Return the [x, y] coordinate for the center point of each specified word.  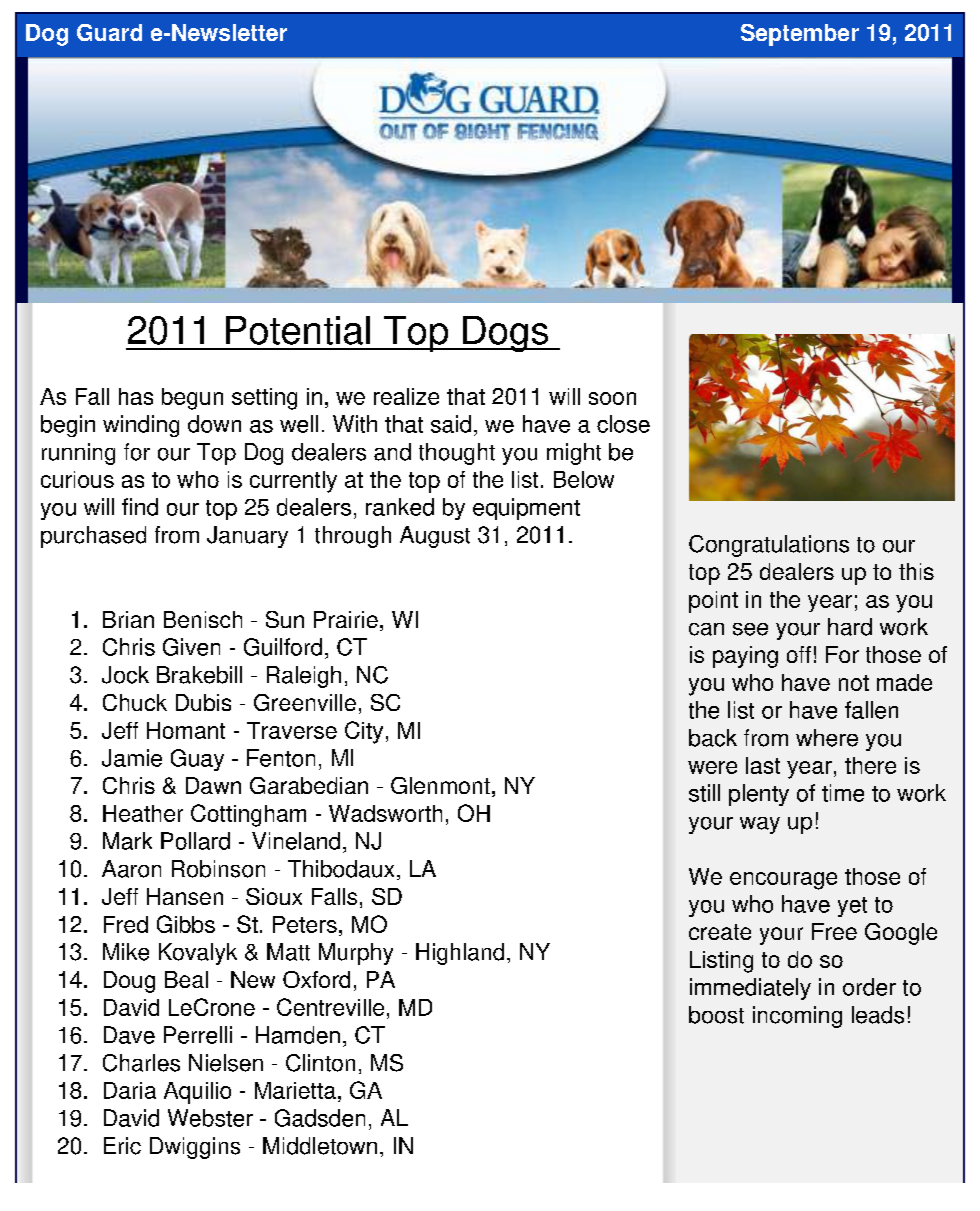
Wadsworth [385, 813]
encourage [783, 881]
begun [192, 399]
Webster [210, 1118]
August [435, 537]
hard [850, 627]
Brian [128, 619]
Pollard [195, 841]
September [800, 35]
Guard [109, 32]
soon [612, 398]
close [623, 424]
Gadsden [320, 1118]
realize [406, 396]
